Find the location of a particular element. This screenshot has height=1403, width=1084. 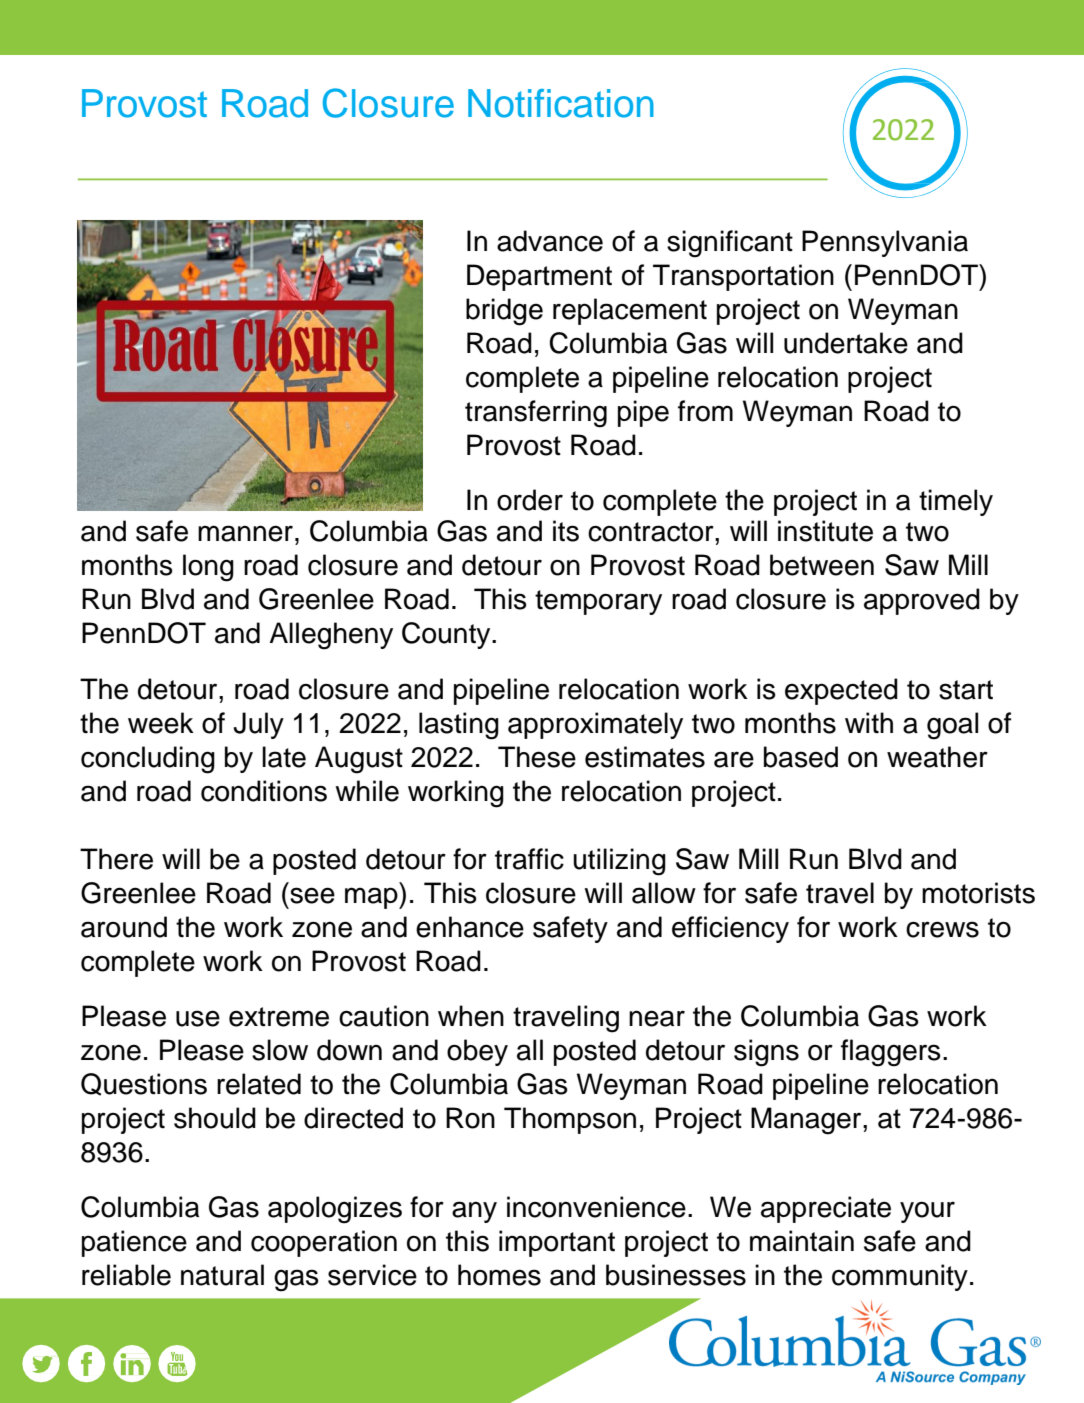

use is located at coordinates (198, 1018).
